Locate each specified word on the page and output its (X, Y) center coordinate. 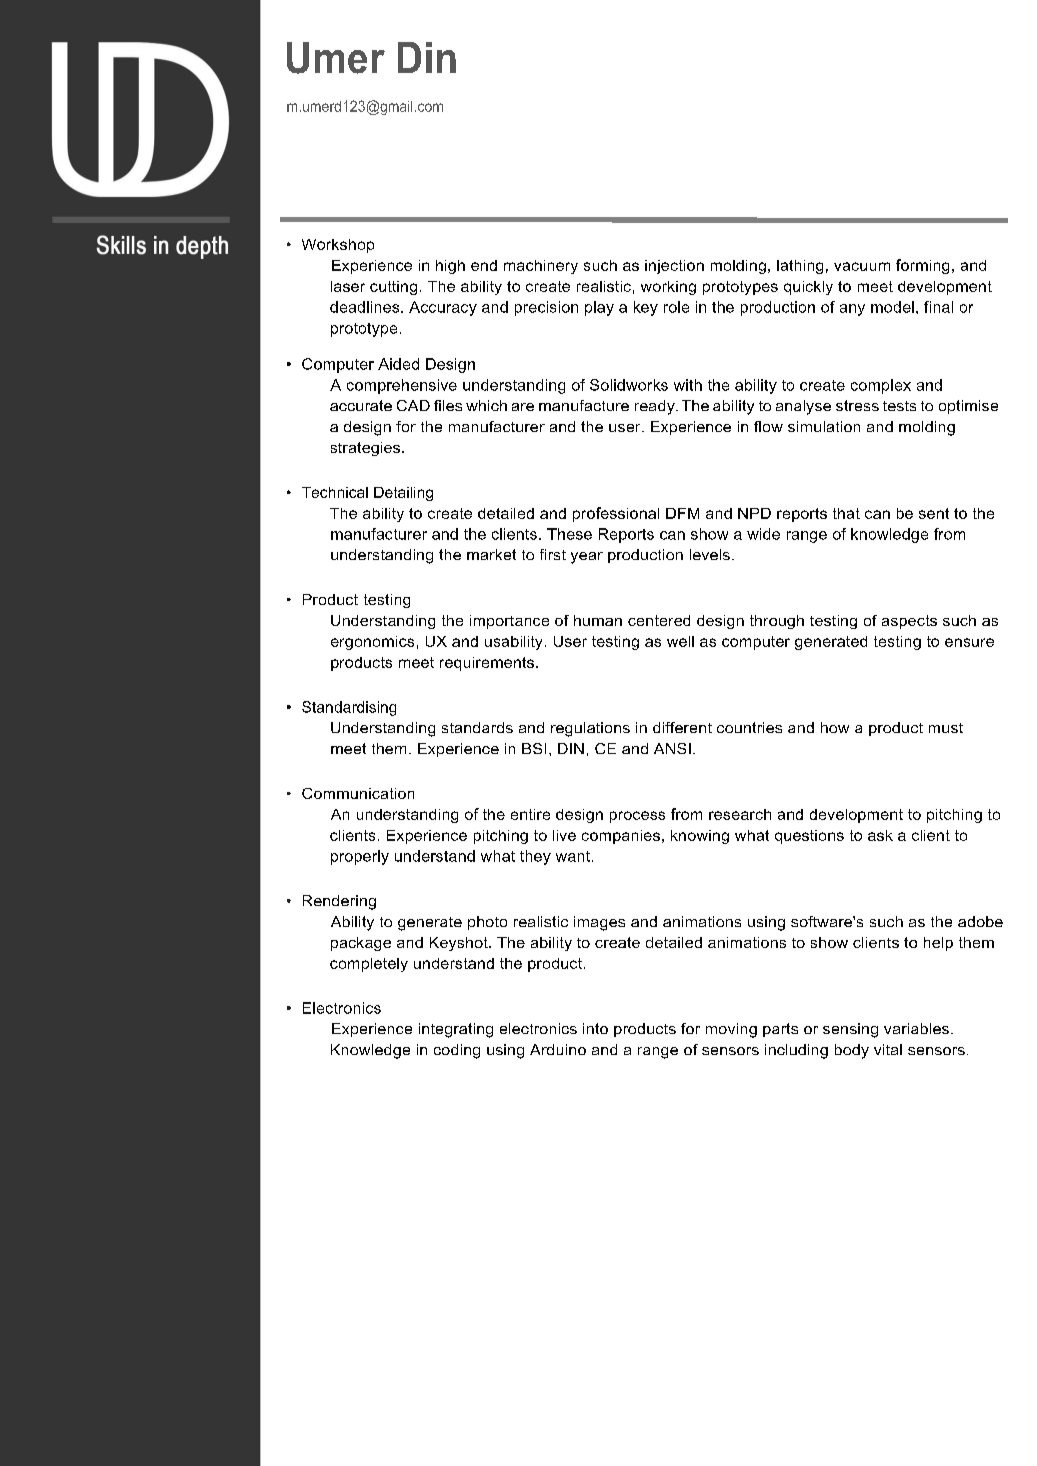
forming (922, 266)
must (946, 728)
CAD (413, 405)
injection (674, 267)
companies (621, 837)
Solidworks (629, 385)
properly (360, 857)
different (682, 727)
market (491, 554)
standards (477, 727)
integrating (456, 1030)
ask (880, 835)
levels (710, 554)
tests (899, 406)
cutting (393, 288)
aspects (909, 622)
